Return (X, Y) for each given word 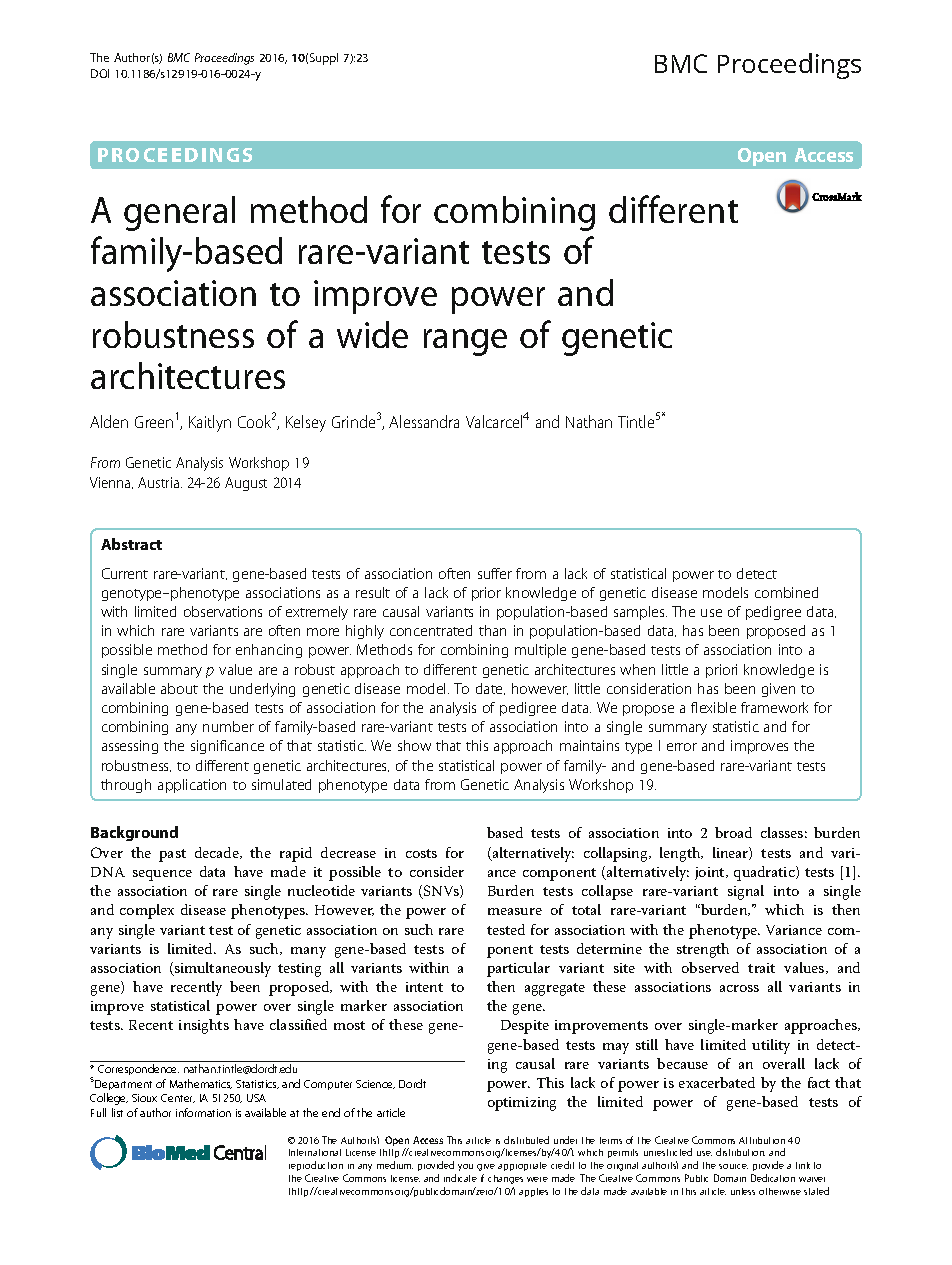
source (733, 1166)
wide (372, 334)
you (465, 1167)
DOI (100, 73)
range (465, 342)
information (203, 1112)
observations (223, 611)
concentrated (431, 630)
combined (786, 592)
